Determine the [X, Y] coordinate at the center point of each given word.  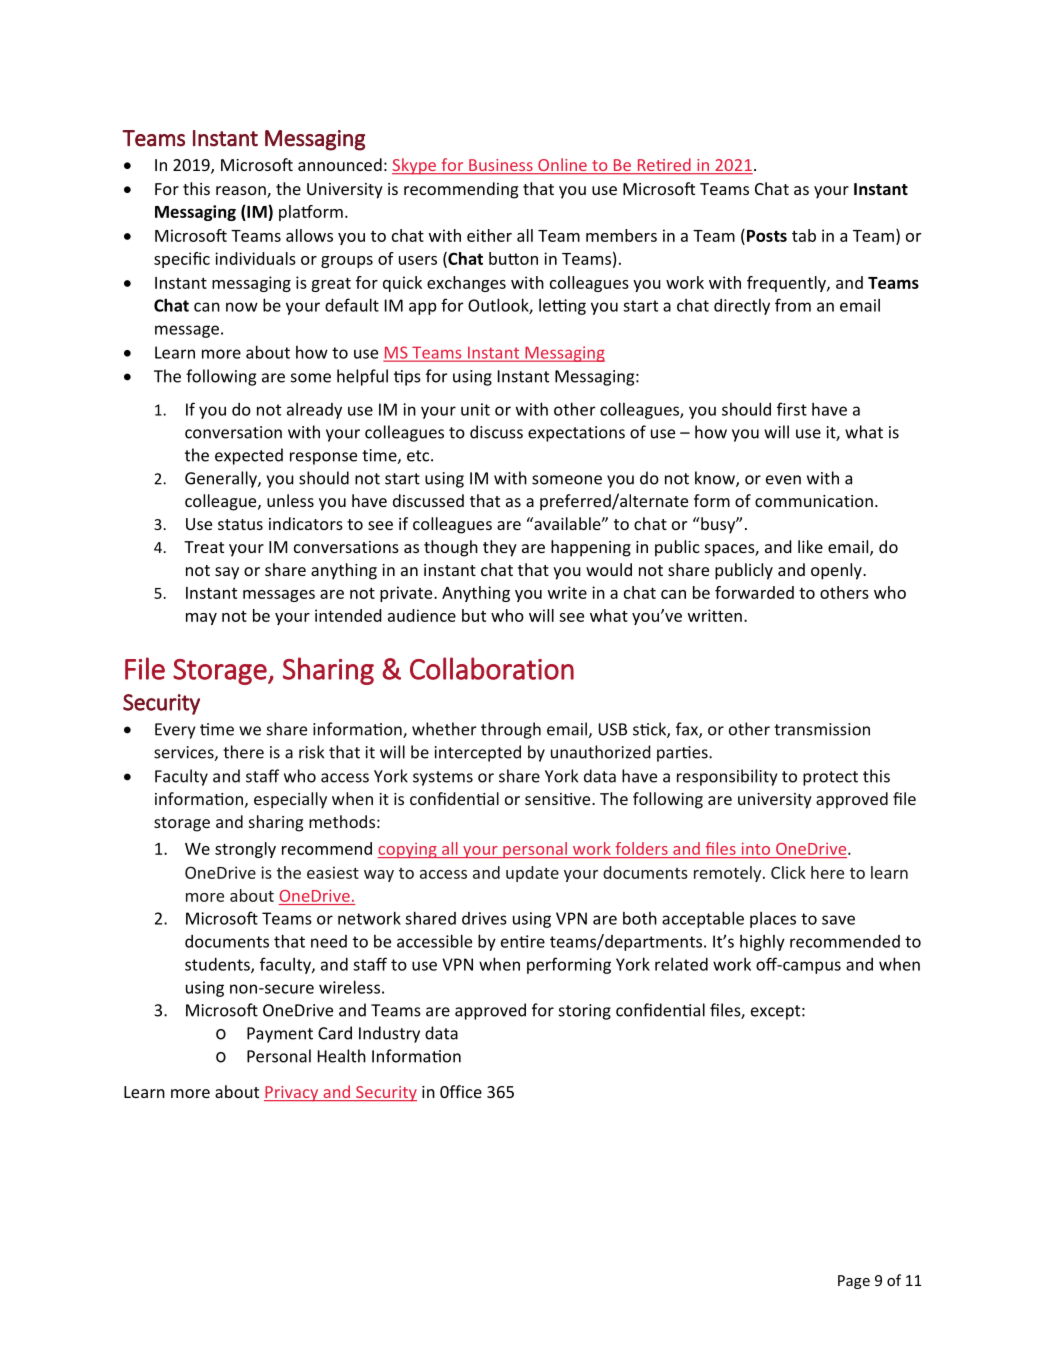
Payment [280, 1035]
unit [475, 409]
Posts [767, 236]
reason [242, 192]
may [201, 619]
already [314, 411]
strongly [245, 850]
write [567, 592]
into [756, 849]
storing [585, 1012]
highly [762, 943]
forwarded [754, 592]
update [532, 874]
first [792, 409]
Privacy [292, 1094]
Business [501, 166]
